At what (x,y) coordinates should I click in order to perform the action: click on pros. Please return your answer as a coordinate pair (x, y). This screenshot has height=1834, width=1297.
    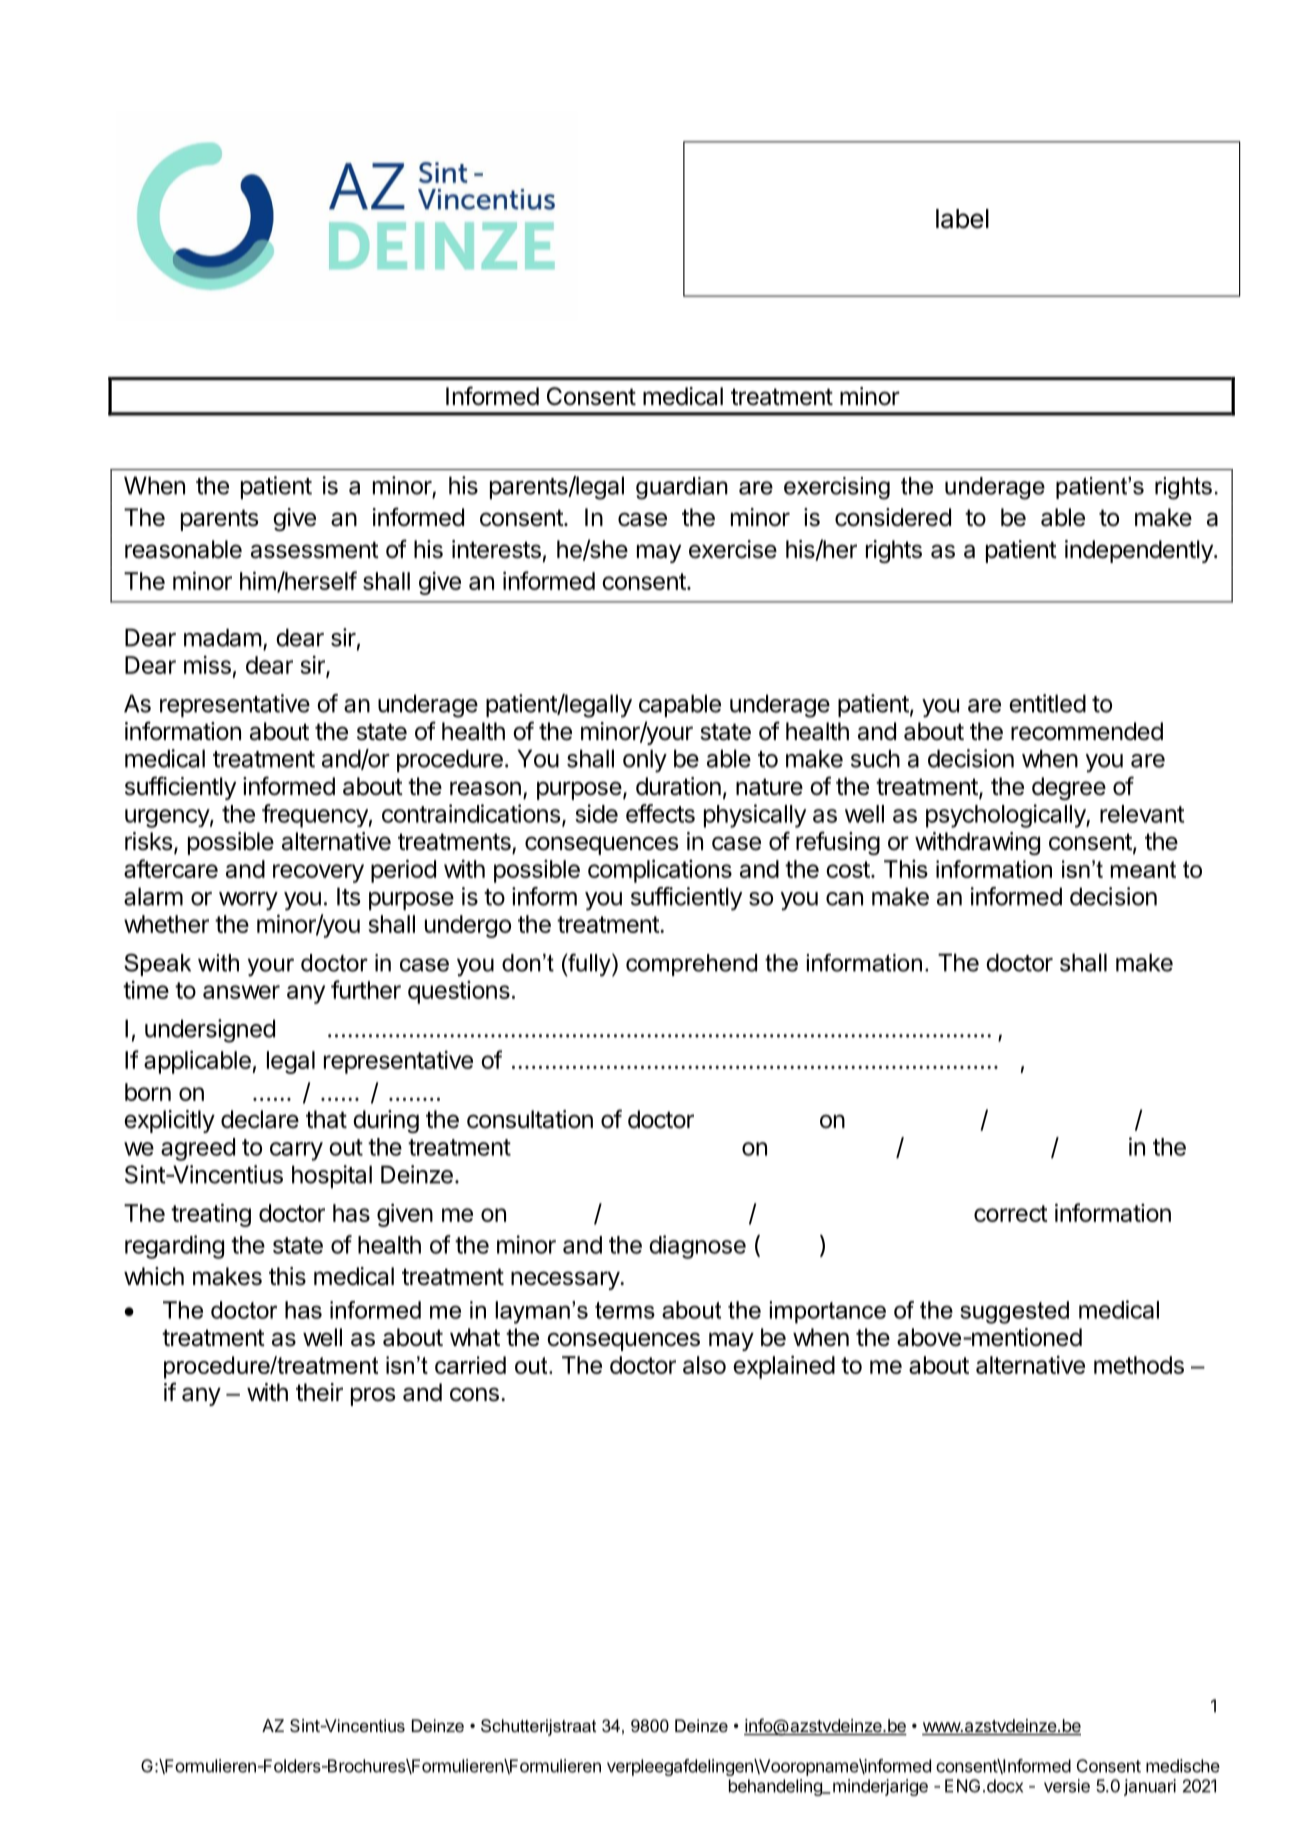
    Looking at the image, I should click on (373, 1396).
